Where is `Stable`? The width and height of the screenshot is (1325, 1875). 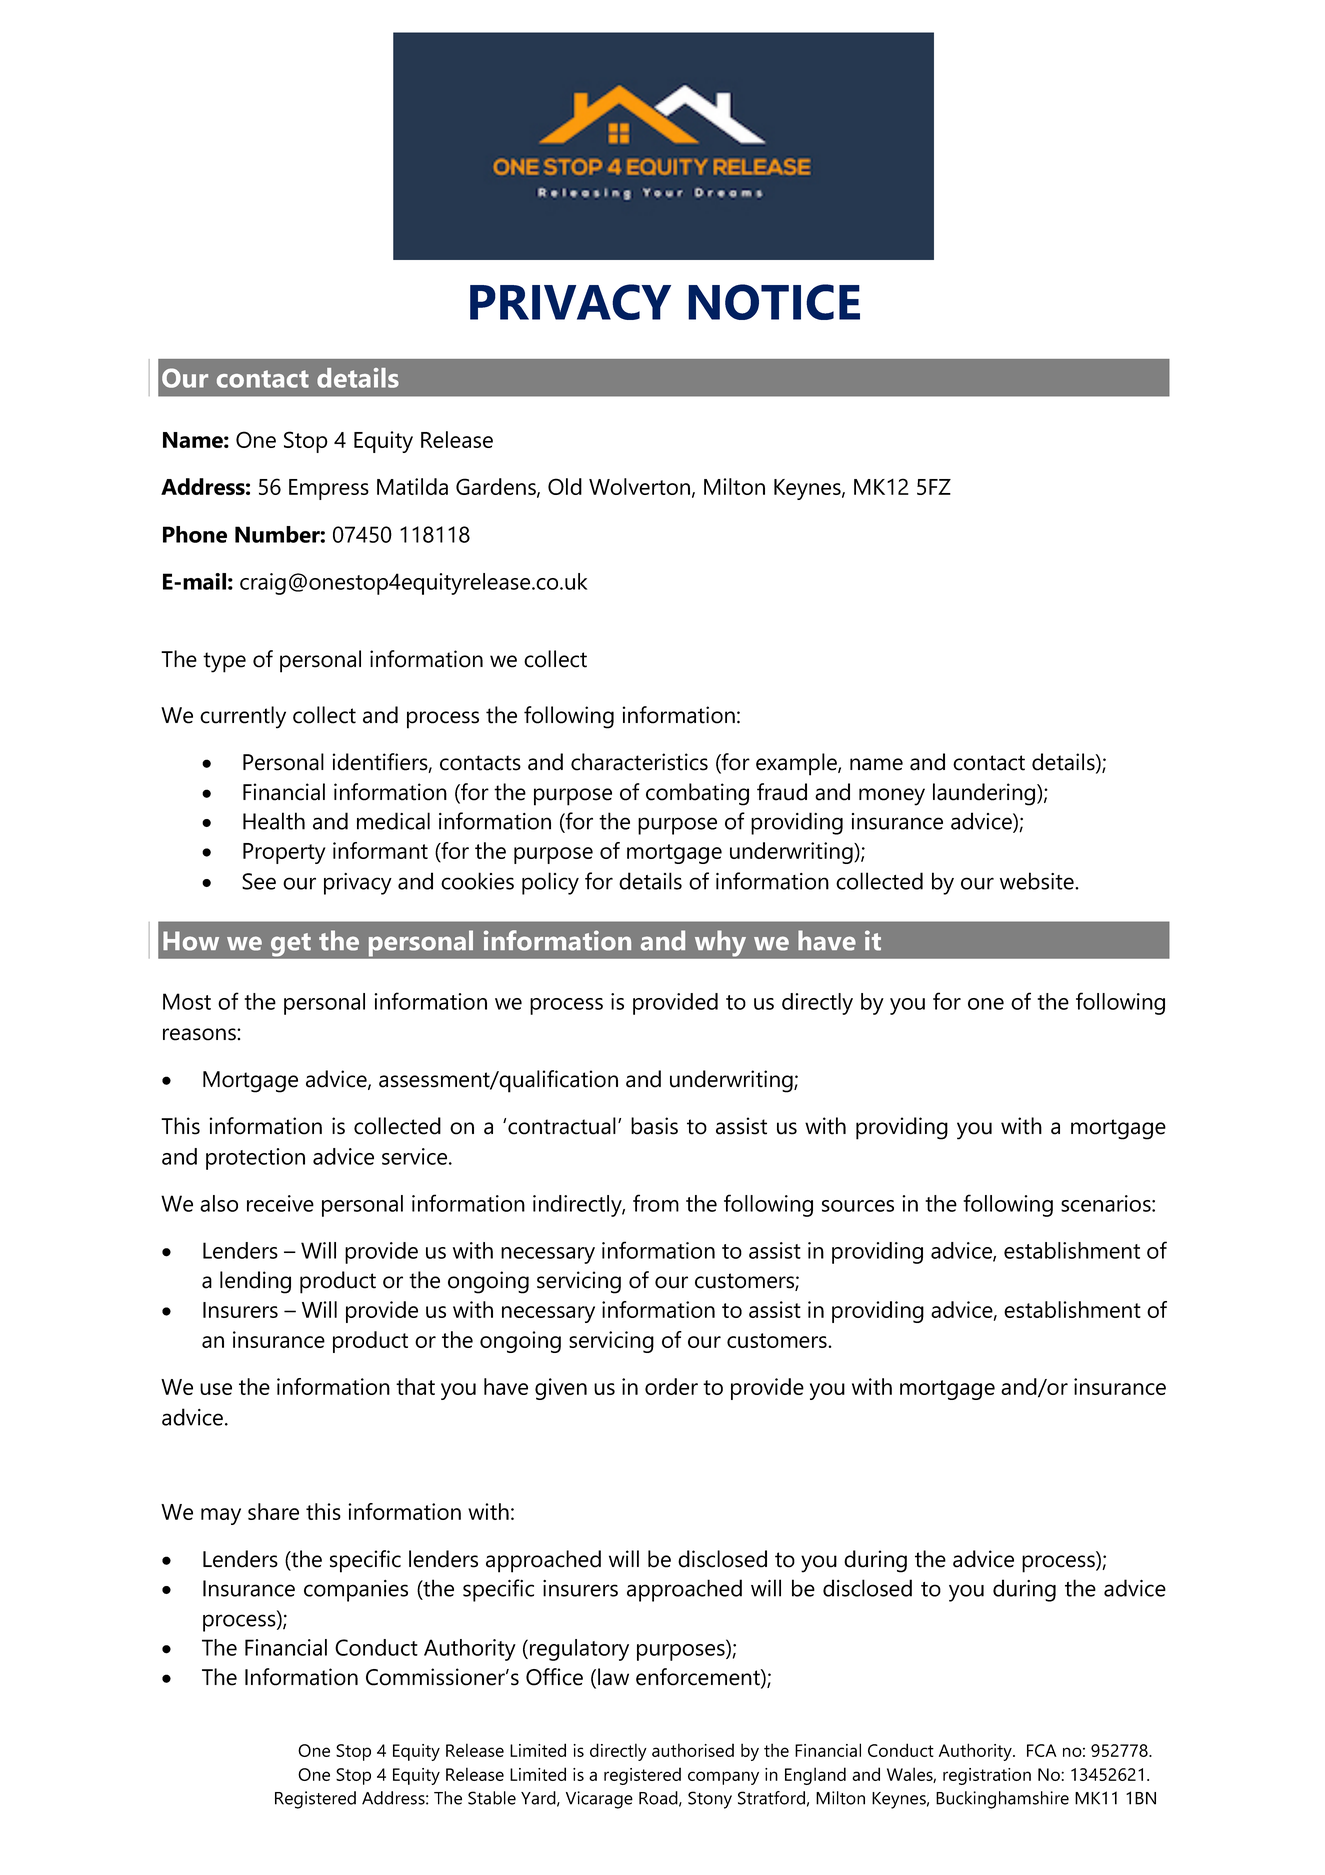
Stable is located at coordinates (492, 1798).
